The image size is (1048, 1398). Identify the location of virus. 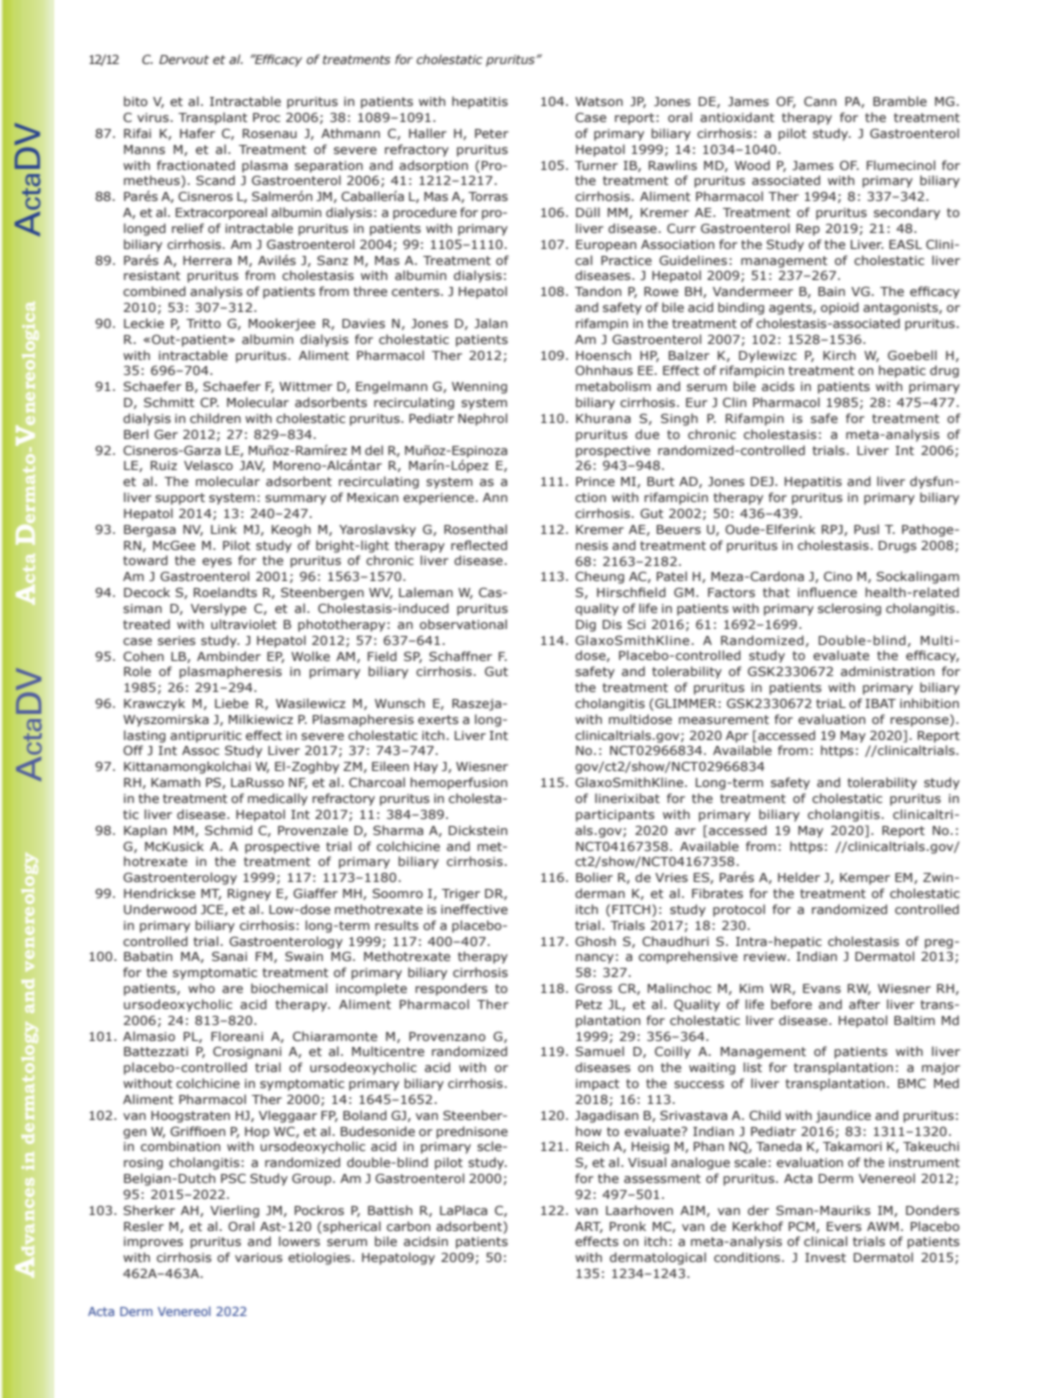
(153, 117).
